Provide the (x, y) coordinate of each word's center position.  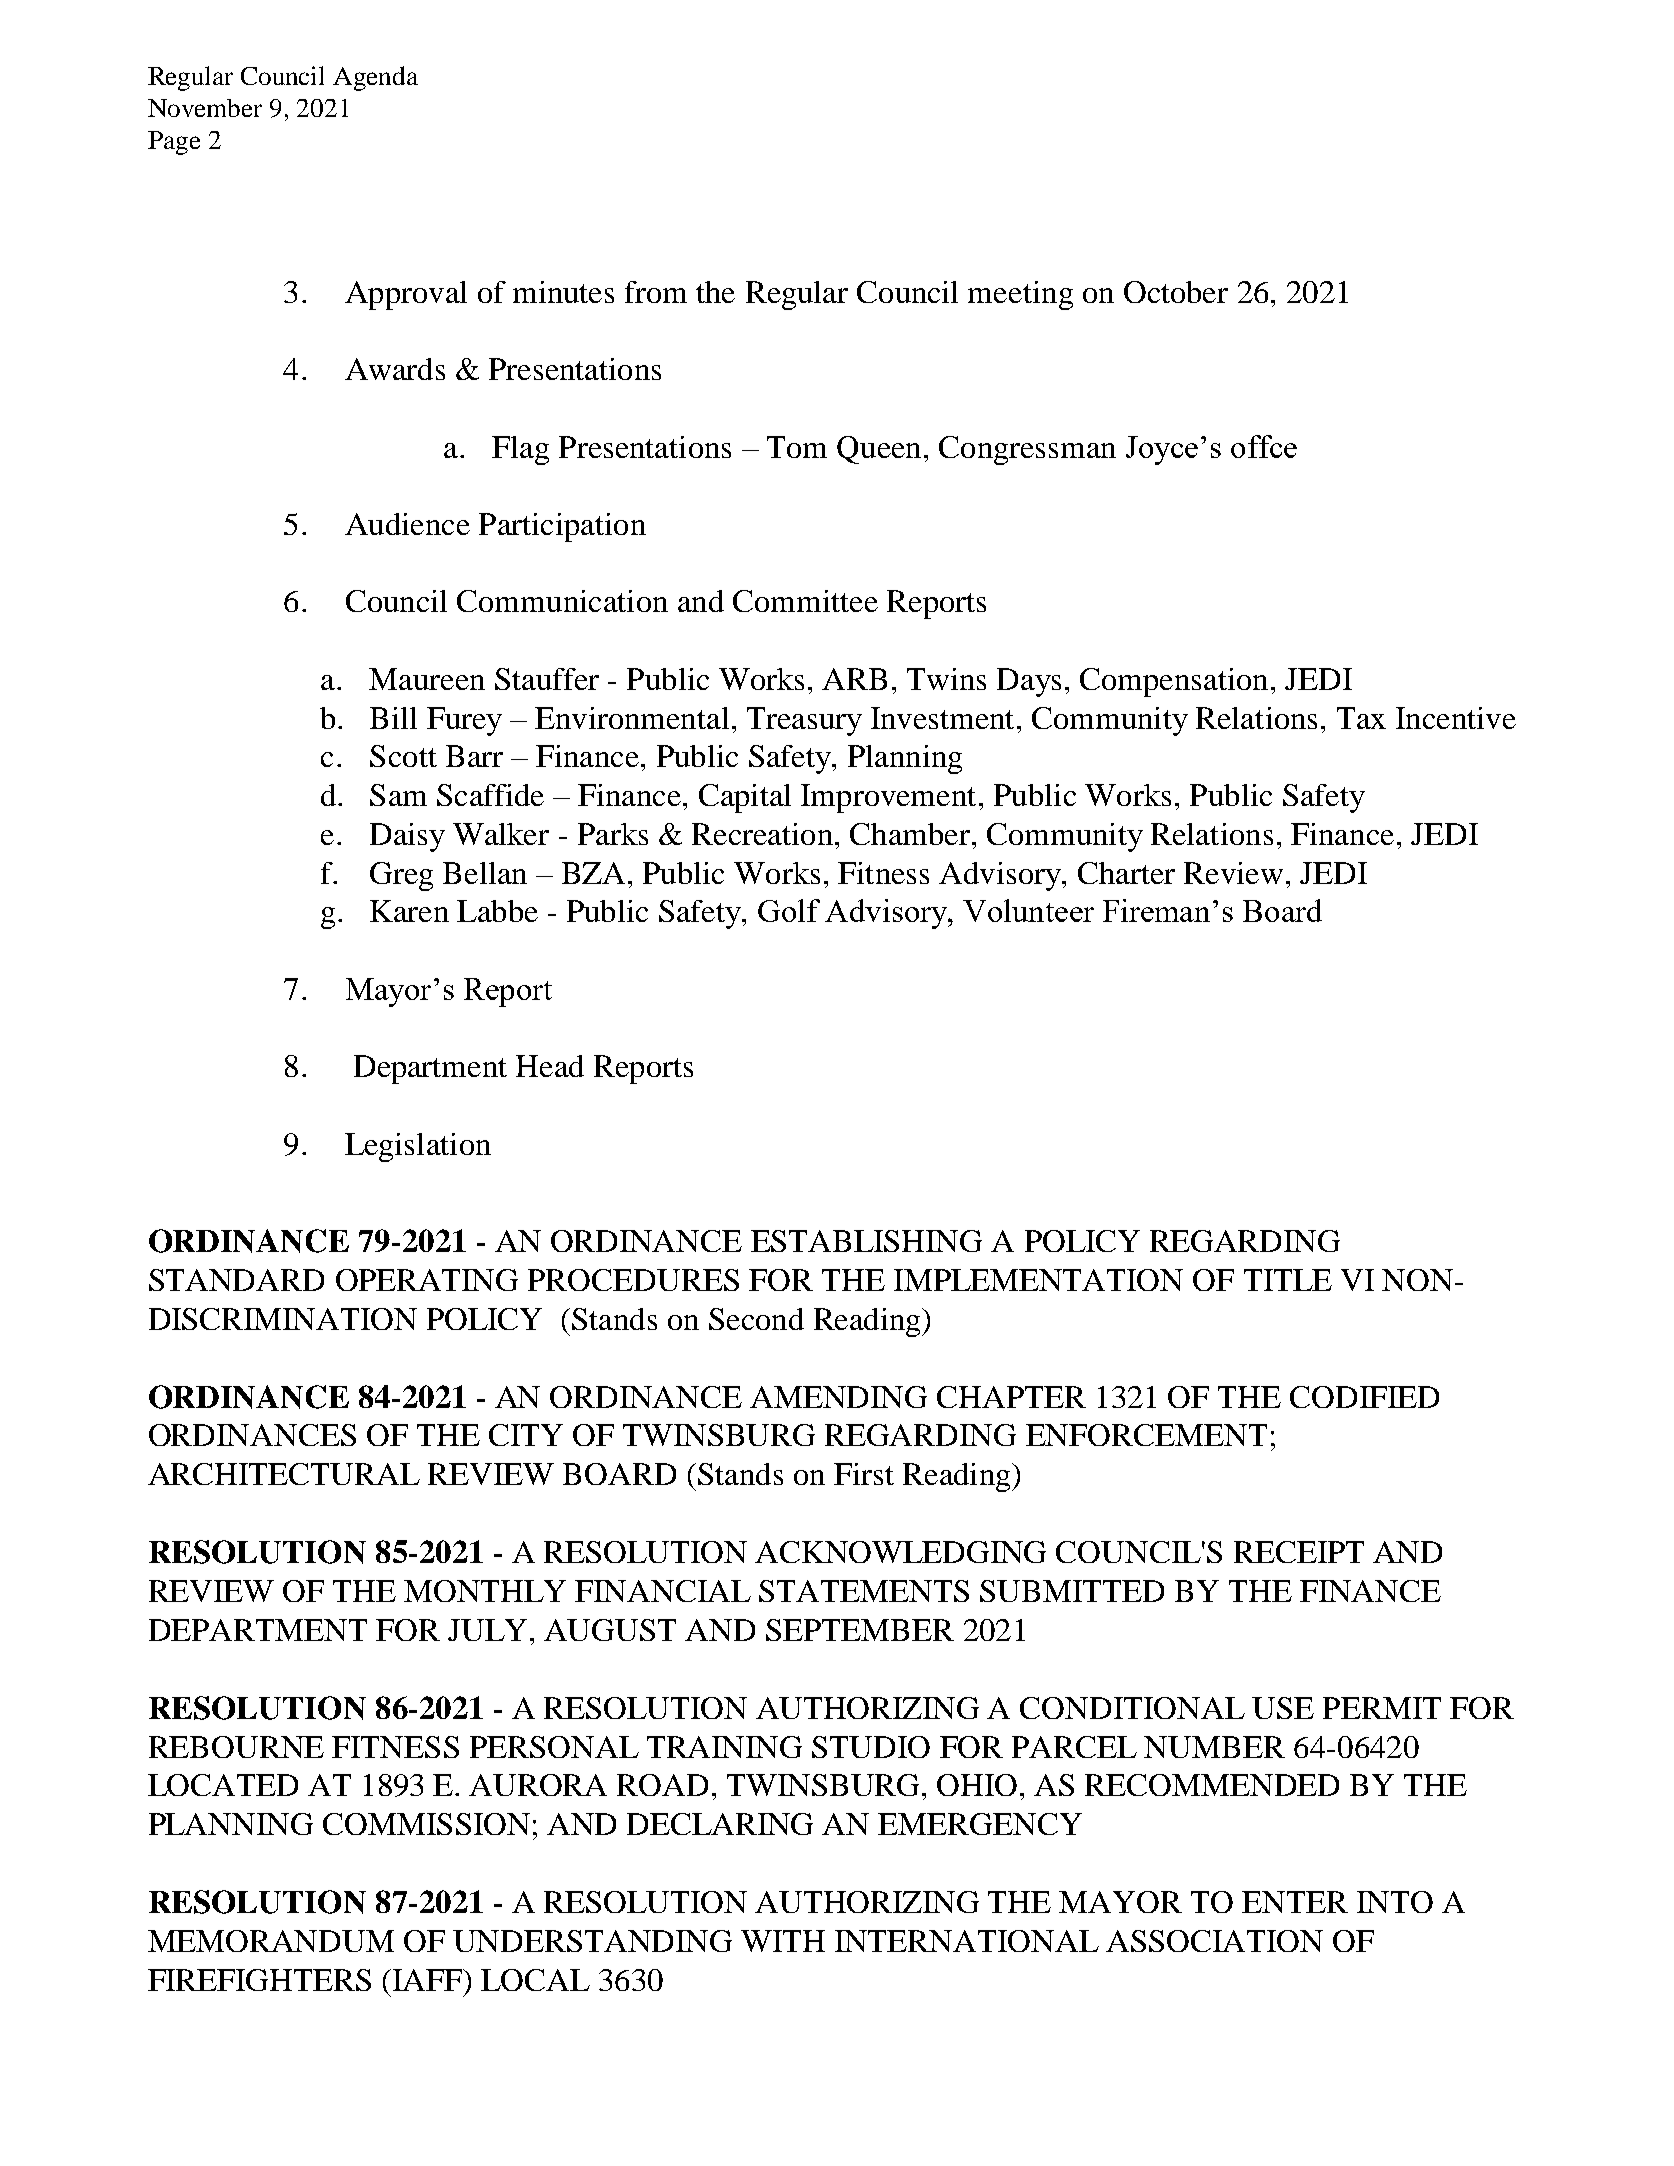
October (1176, 292)
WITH (783, 1941)
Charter (1126, 873)
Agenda (375, 78)
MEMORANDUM (271, 1941)
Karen (409, 911)
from (656, 292)
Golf (789, 910)
